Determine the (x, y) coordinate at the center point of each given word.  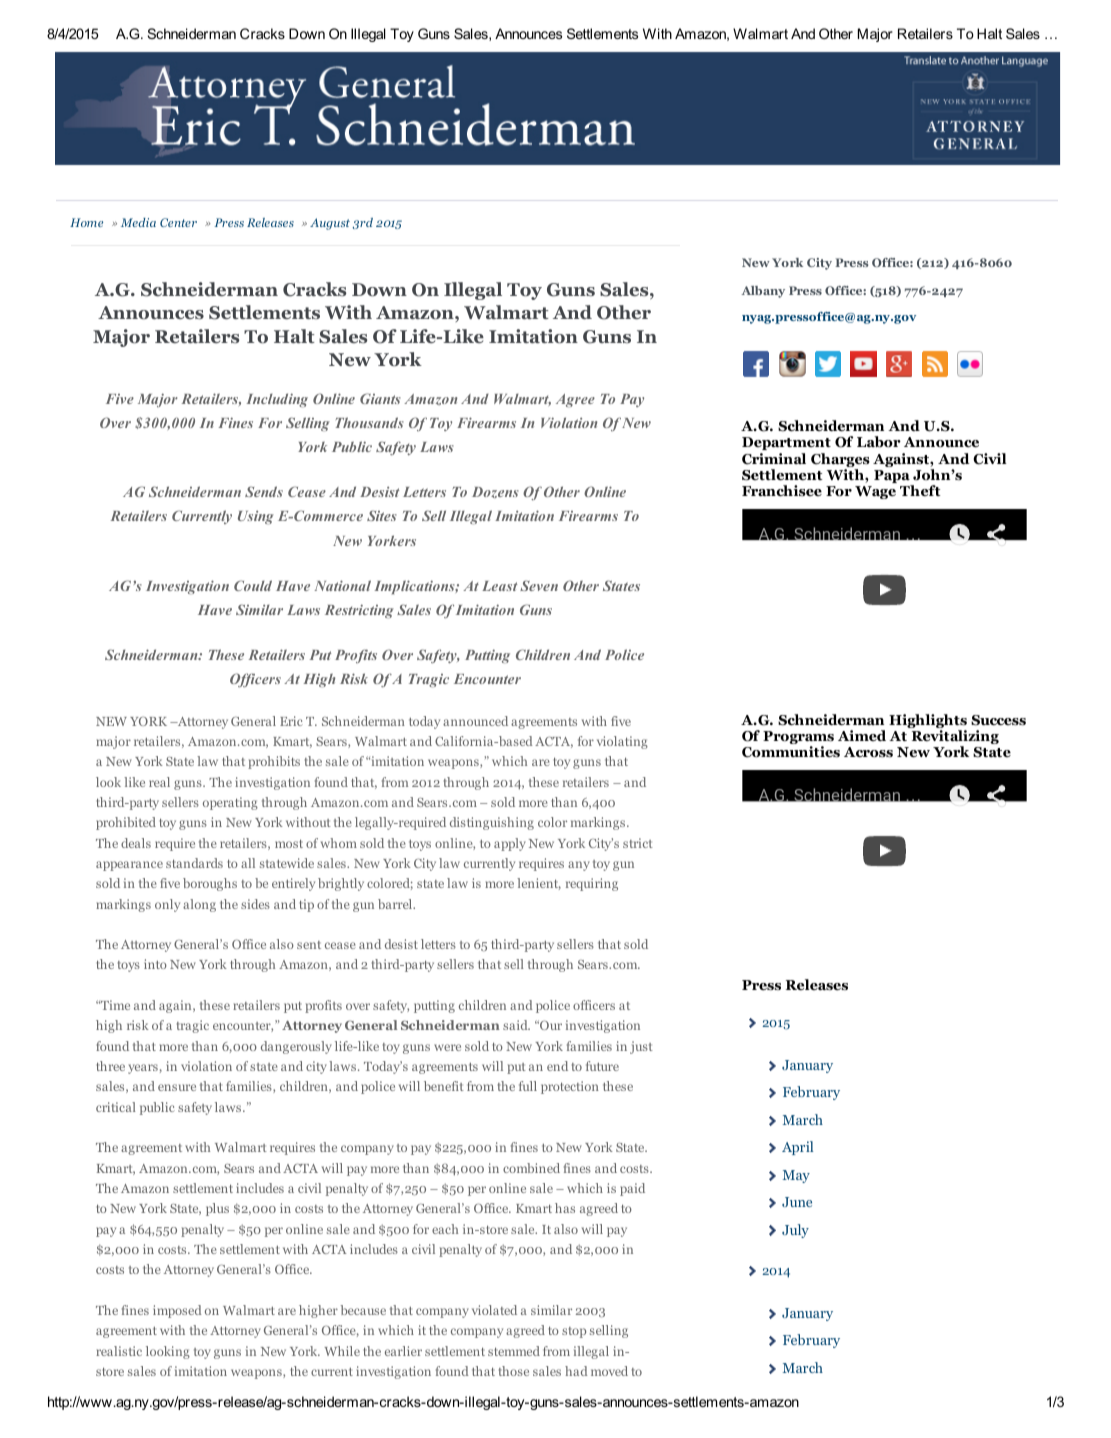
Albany (763, 292)
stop (574, 1332)
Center (178, 222)
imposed (177, 1311)
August (330, 224)
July (795, 1231)
